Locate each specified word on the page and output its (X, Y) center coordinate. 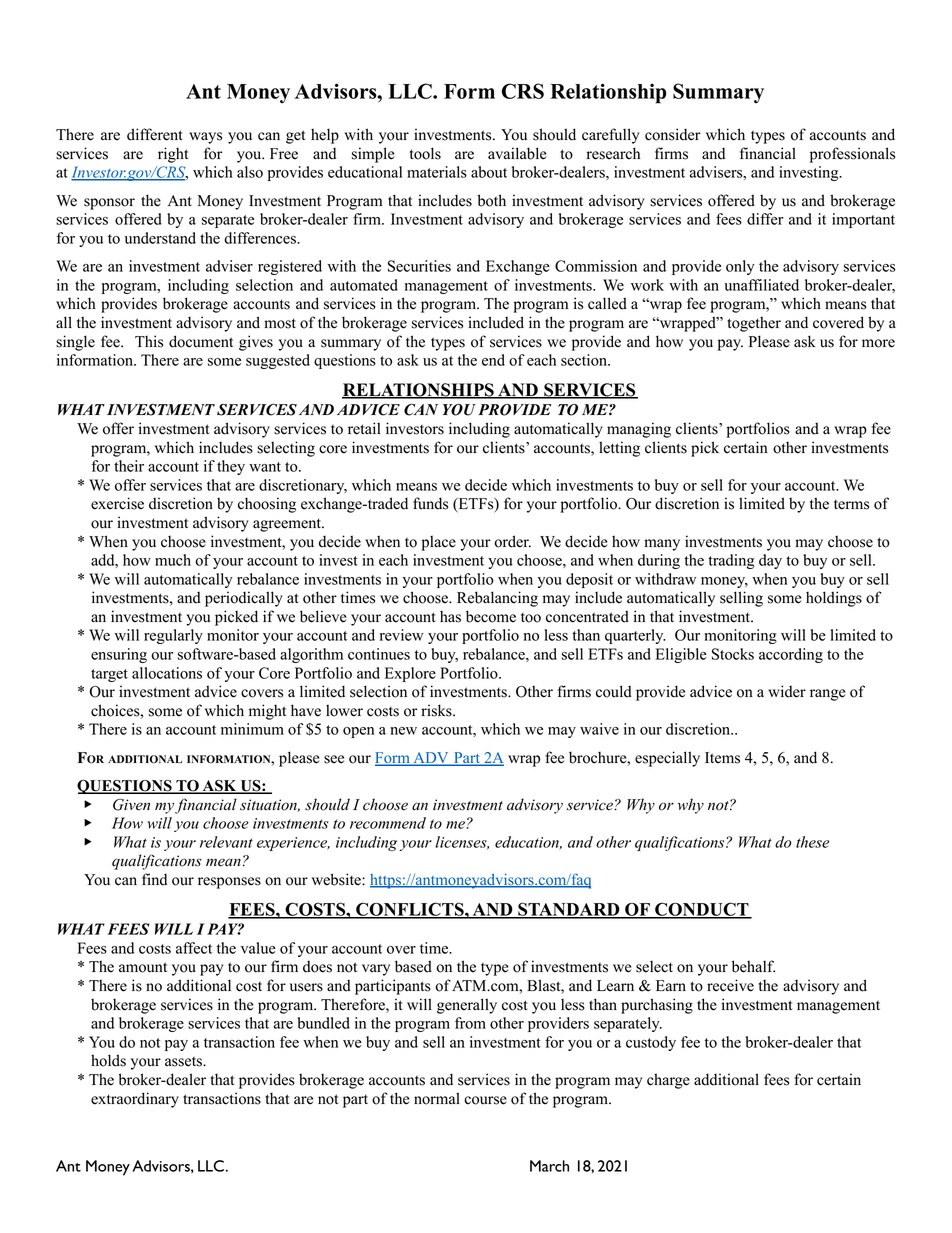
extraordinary (135, 1100)
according (791, 655)
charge (668, 1081)
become (491, 616)
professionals (852, 155)
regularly (173, 636)
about (489, 172)
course (485, 1100)
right (173, 155)
